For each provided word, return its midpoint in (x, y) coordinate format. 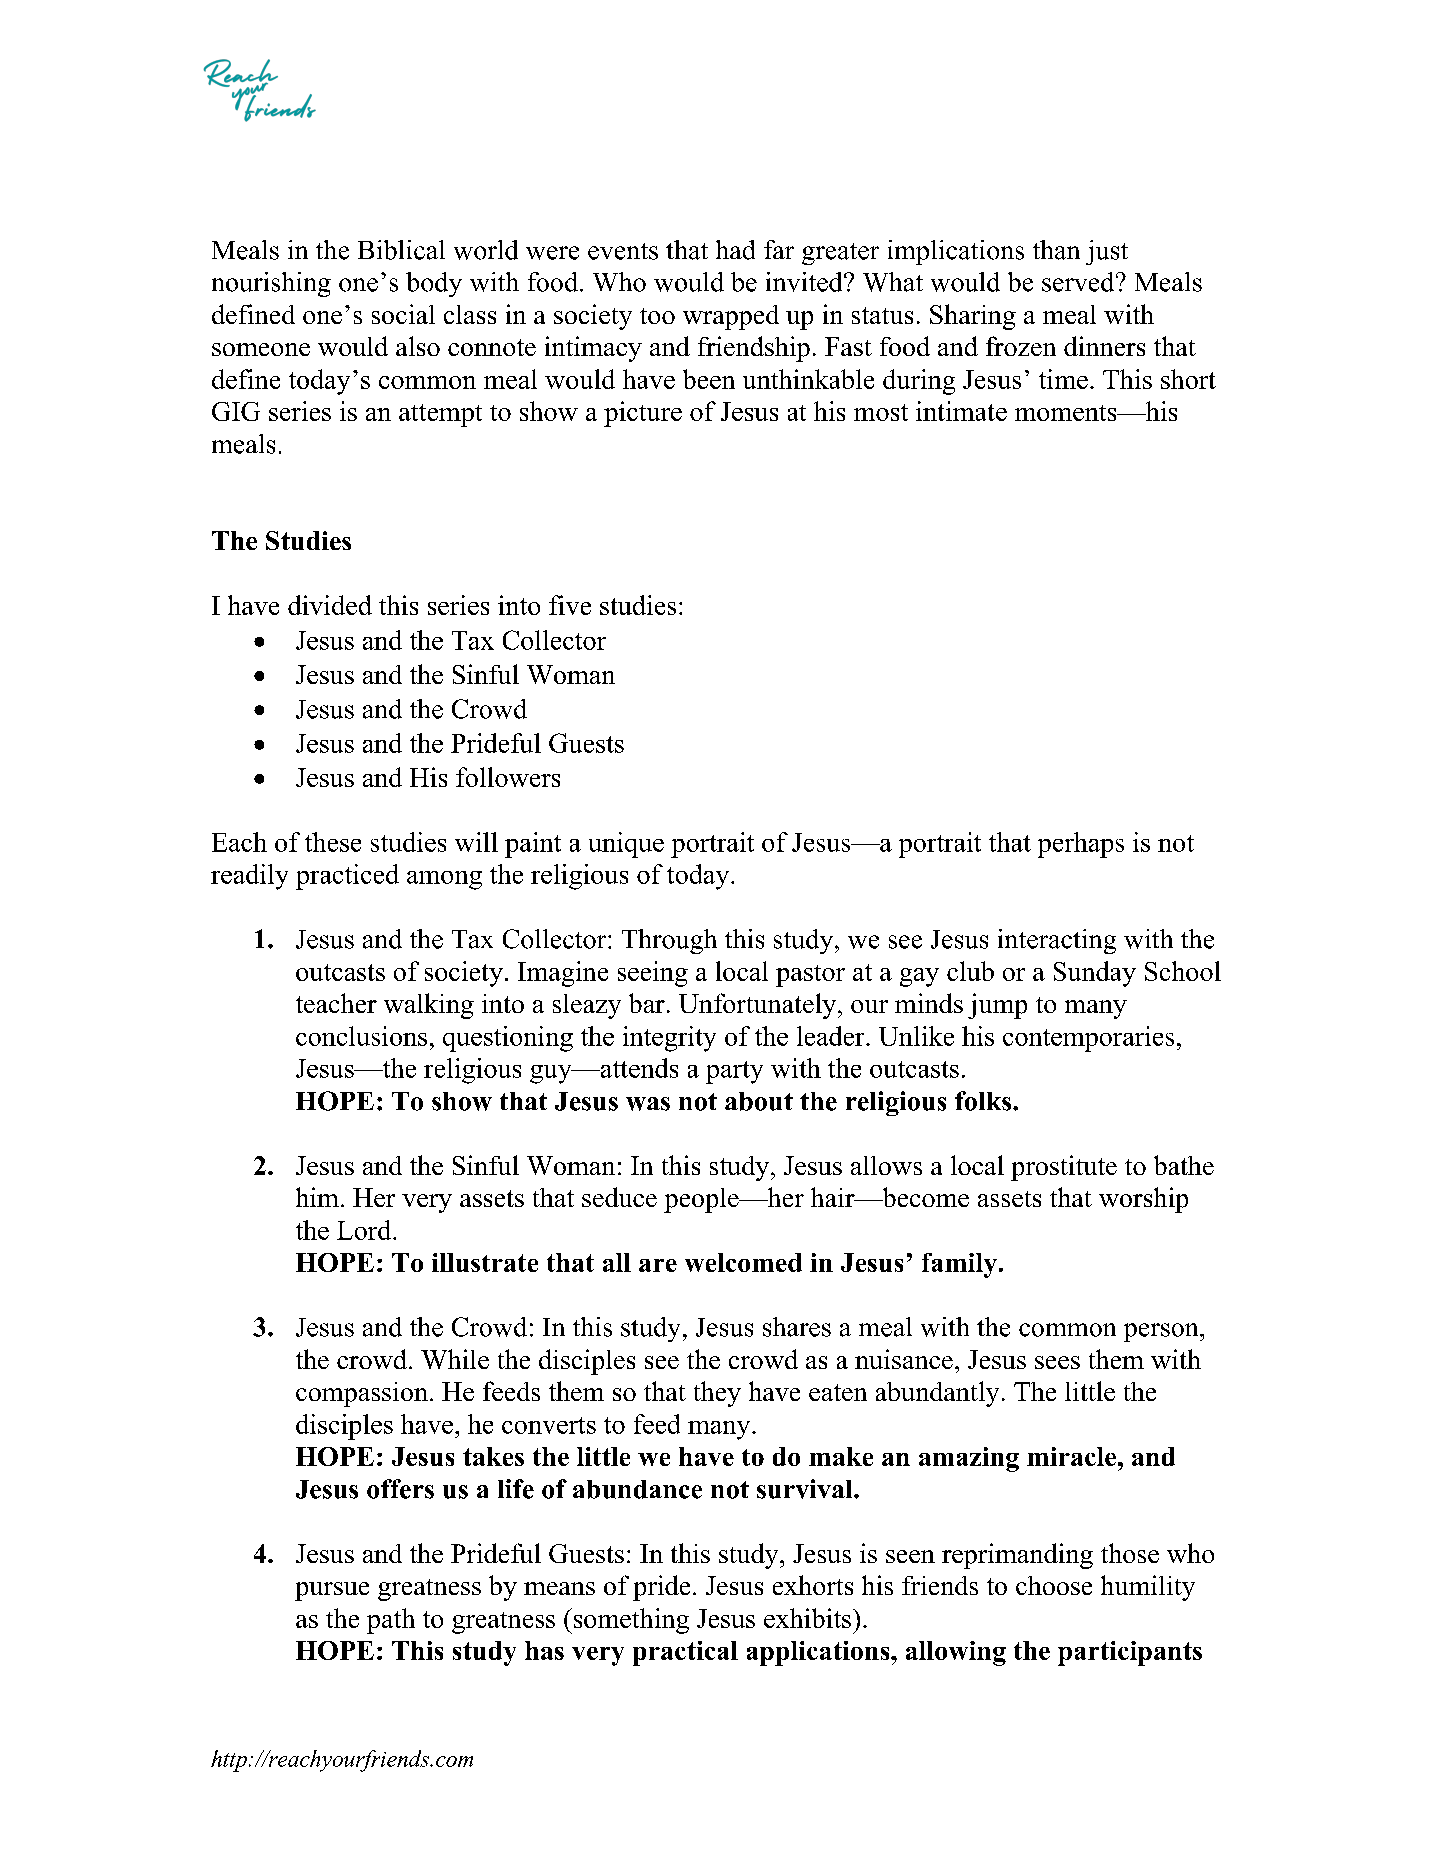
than (1056, 250)
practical (685, 1653)
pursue (332, 1591)
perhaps (1081, 845)
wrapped (731, 317)
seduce (619, 1197)
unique (626, 845)
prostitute (1064, 1168)
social (403, 314)
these (333, 842)
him (317, 1197)
